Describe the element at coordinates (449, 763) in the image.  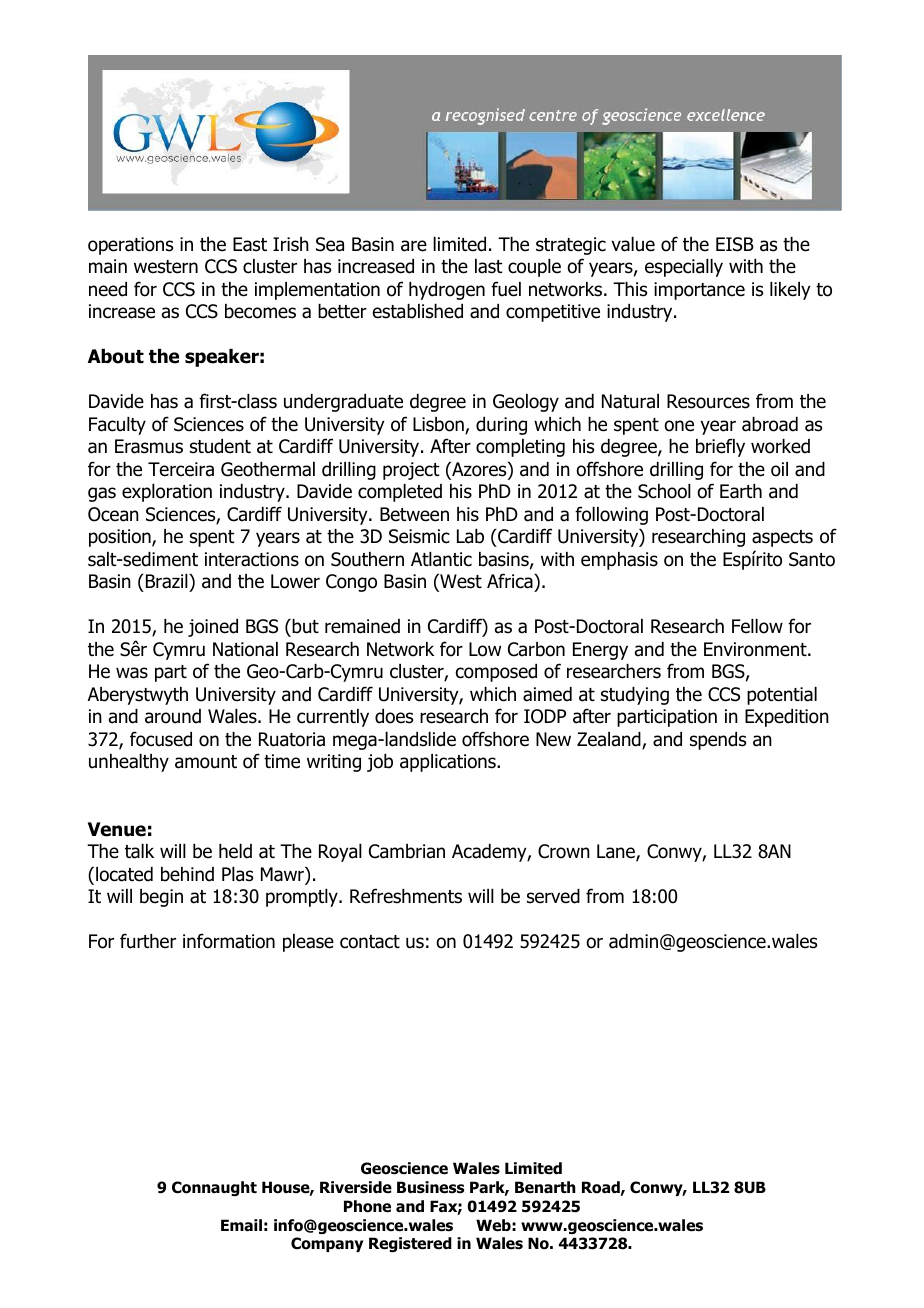
I see `applications` at that location.
